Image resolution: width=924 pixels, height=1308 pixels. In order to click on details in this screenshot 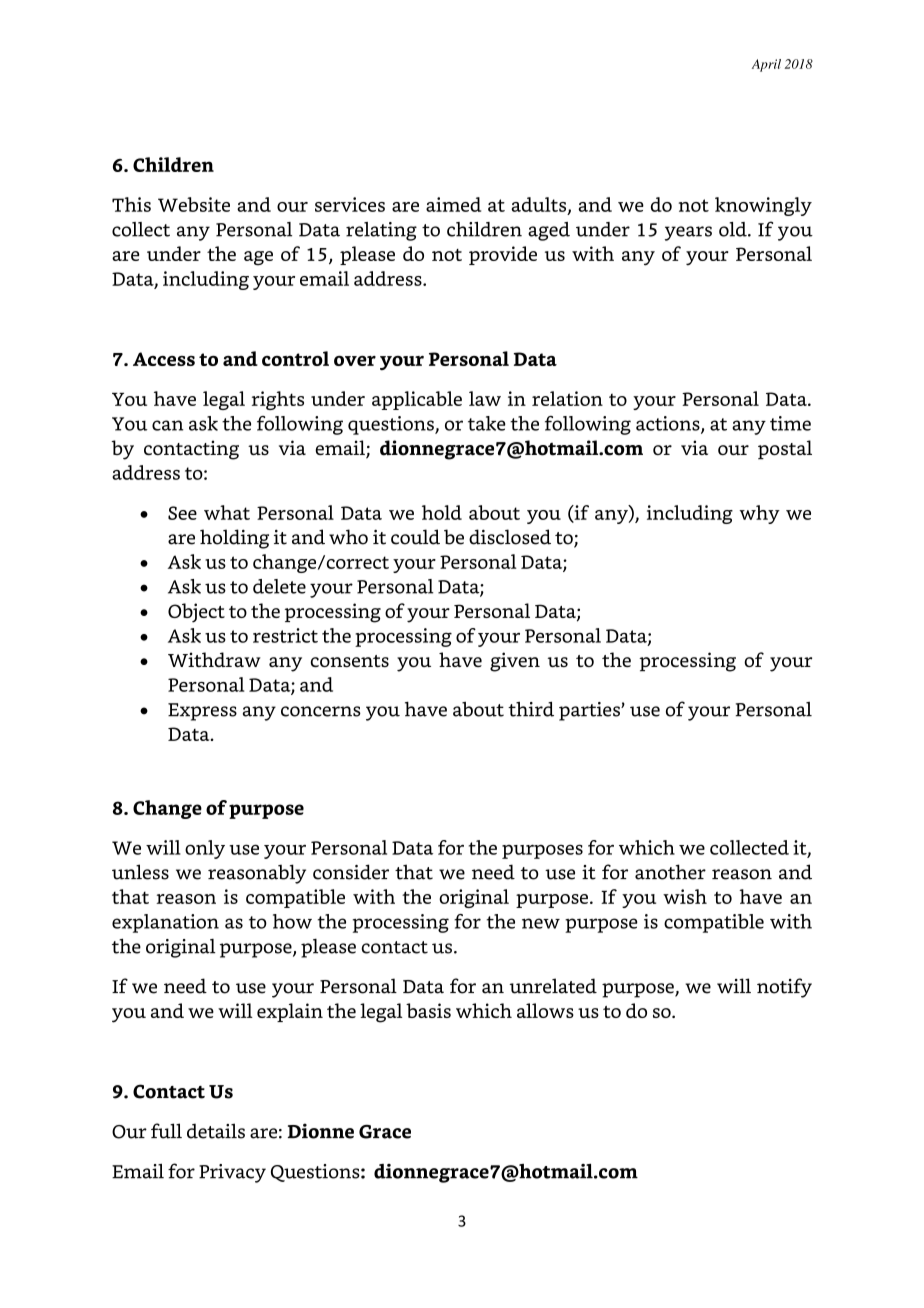, I will do `click(216, 1131)`.
